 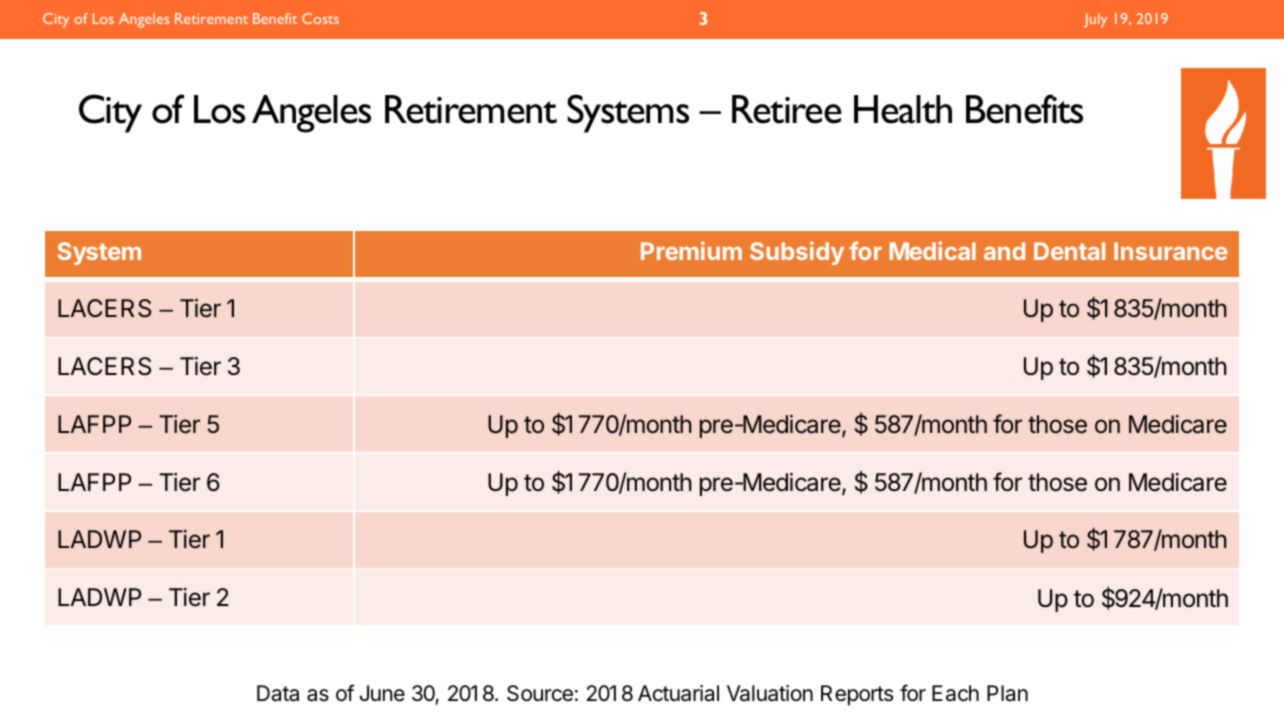 What do you see at coordinates (320, 18) in the screenshot?
I see `Costs` at bounding box center [320, 18].
